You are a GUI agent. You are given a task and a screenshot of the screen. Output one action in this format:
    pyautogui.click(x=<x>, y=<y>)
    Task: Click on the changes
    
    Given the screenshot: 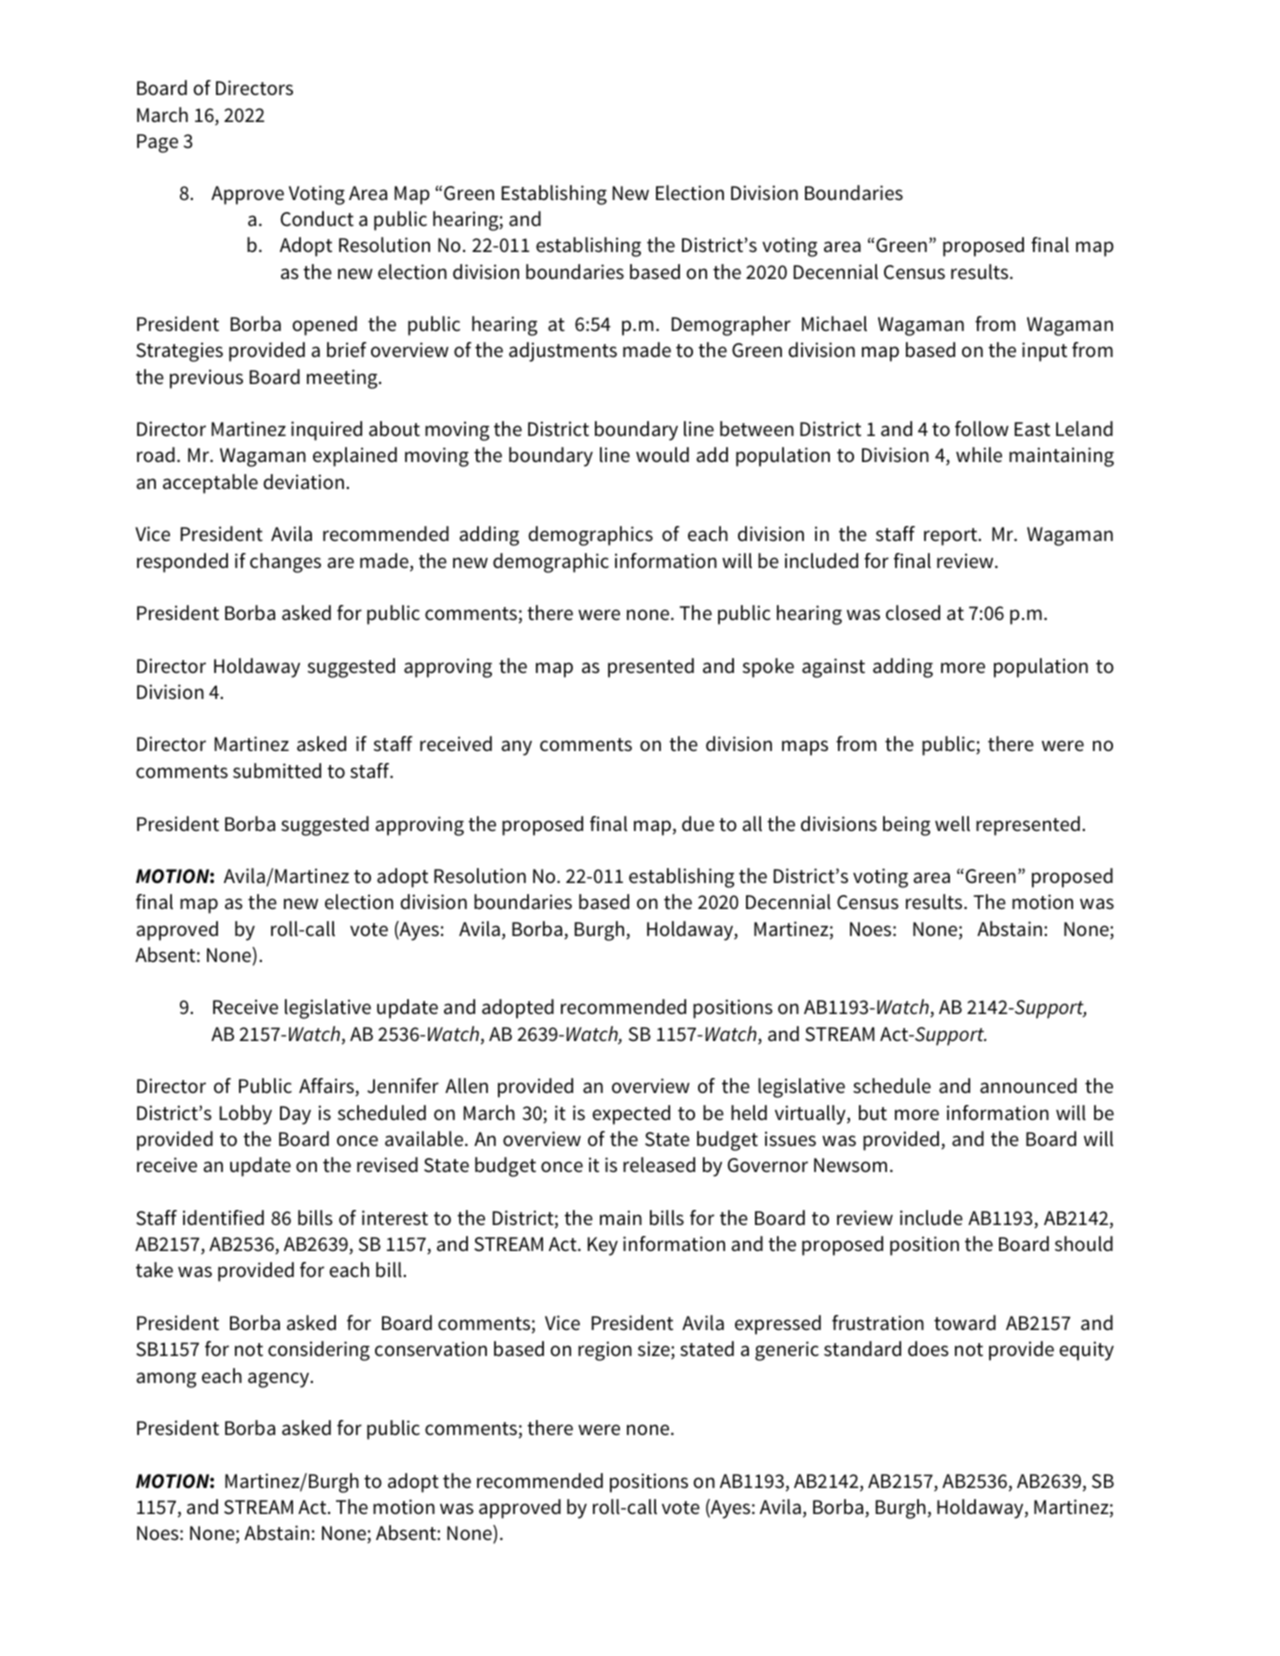 What is the action you would take?
    pyautogui.click(x=285, y=563)
